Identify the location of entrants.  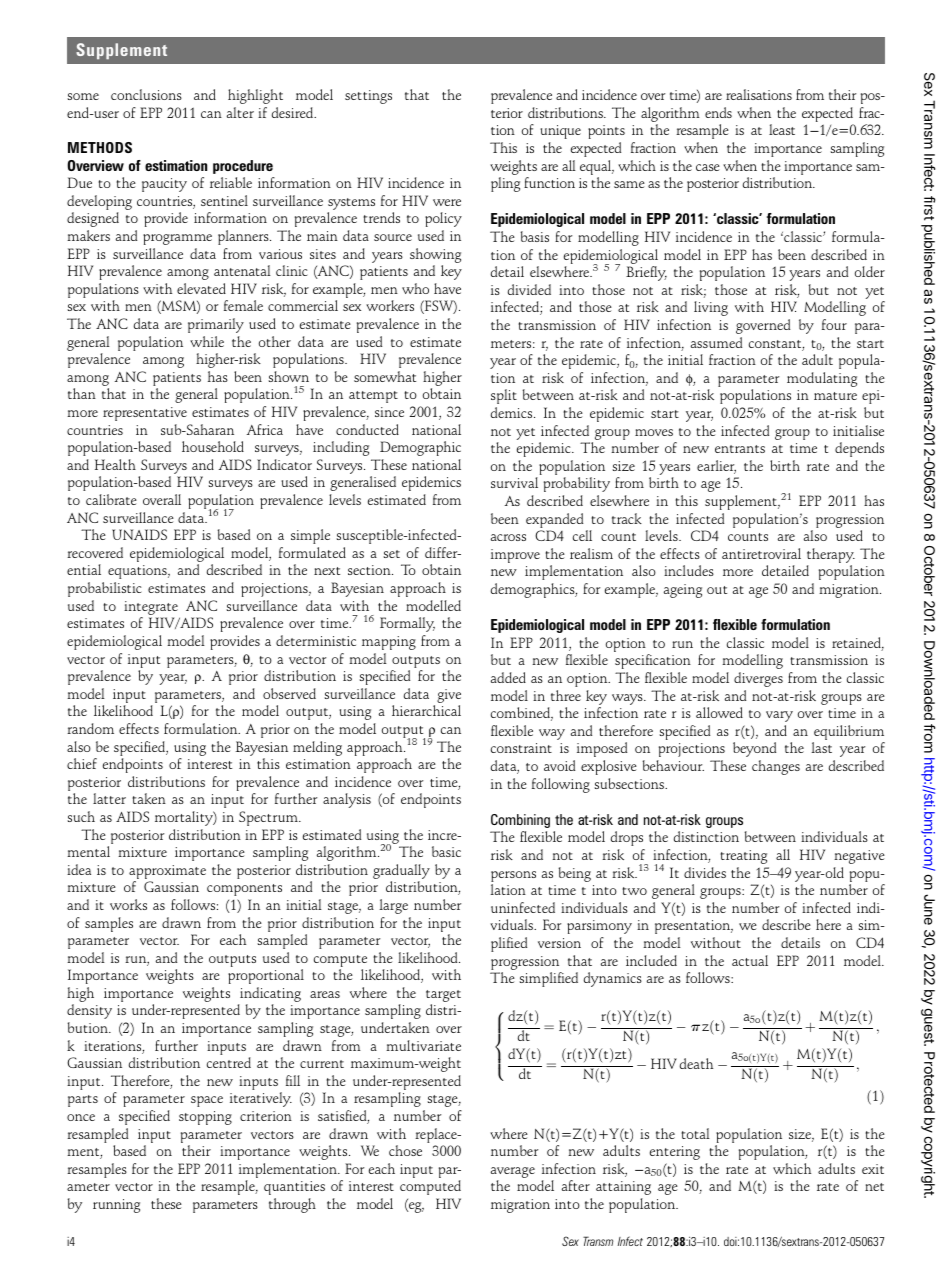
(740, 449).
